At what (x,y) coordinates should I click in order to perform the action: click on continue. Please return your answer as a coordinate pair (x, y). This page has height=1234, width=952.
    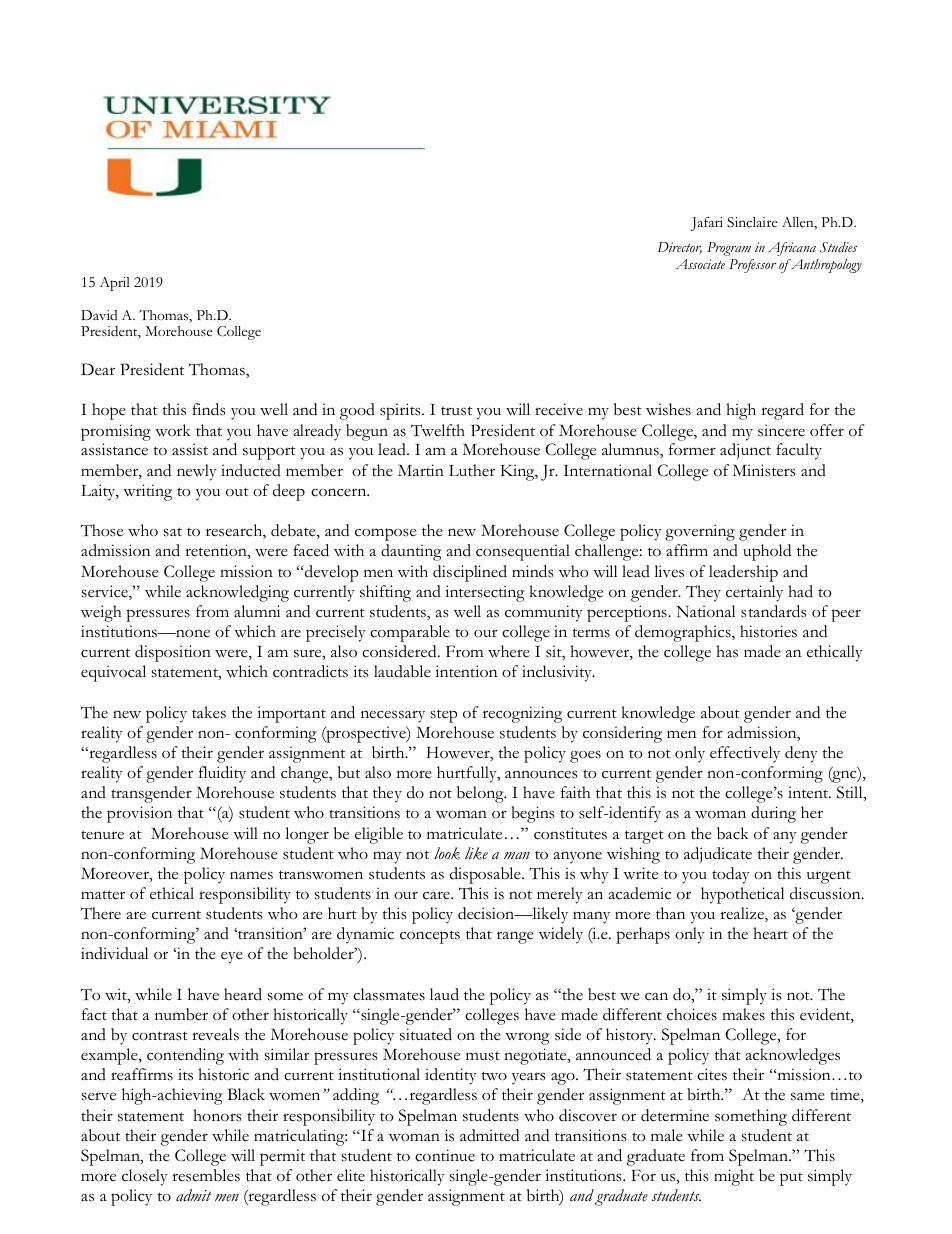
    Looking at the image, I should click on (445, 1155).
